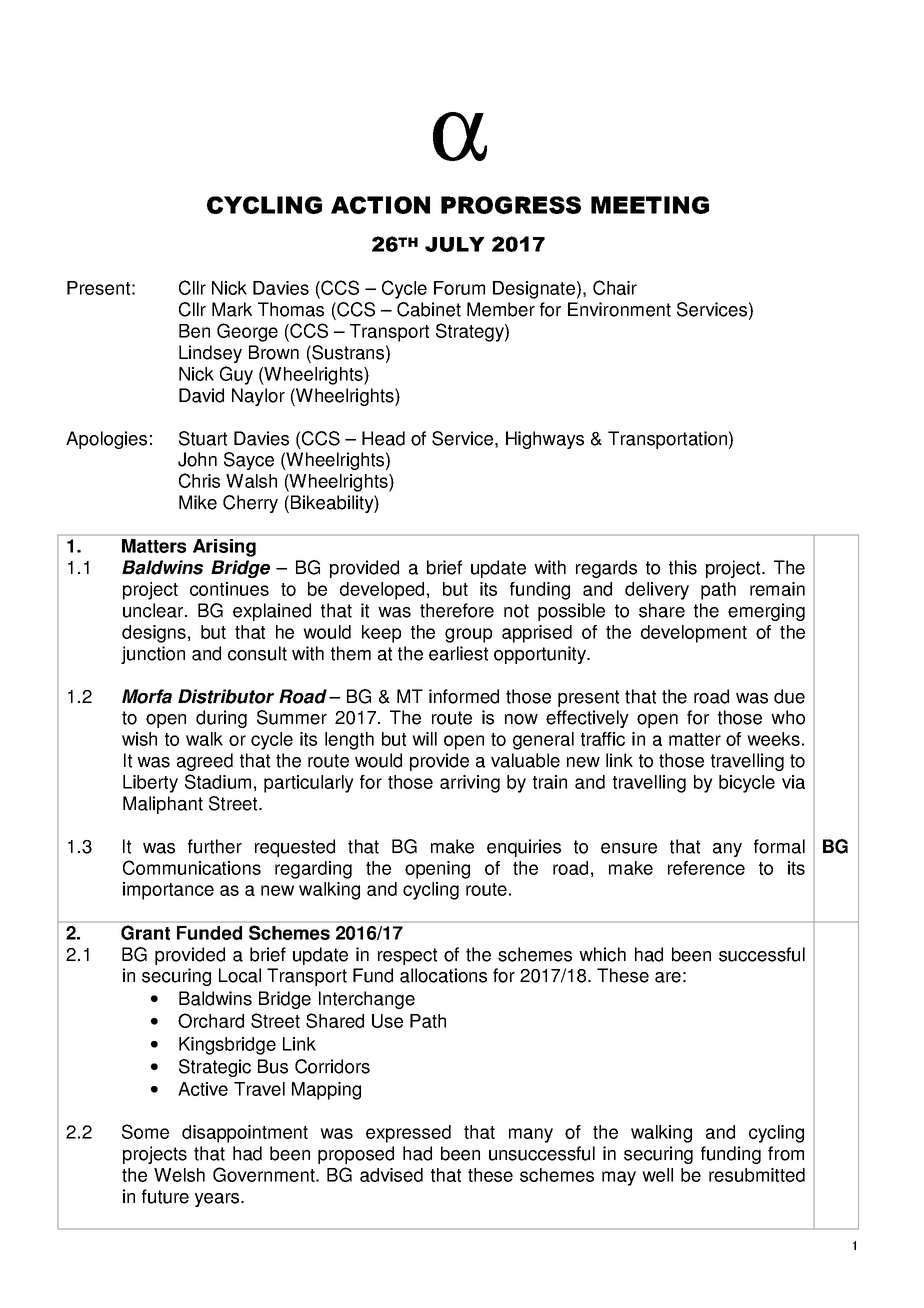 This screenshot has width=924, height=1308. I want to click on Welsh, so click(179, 1175).
